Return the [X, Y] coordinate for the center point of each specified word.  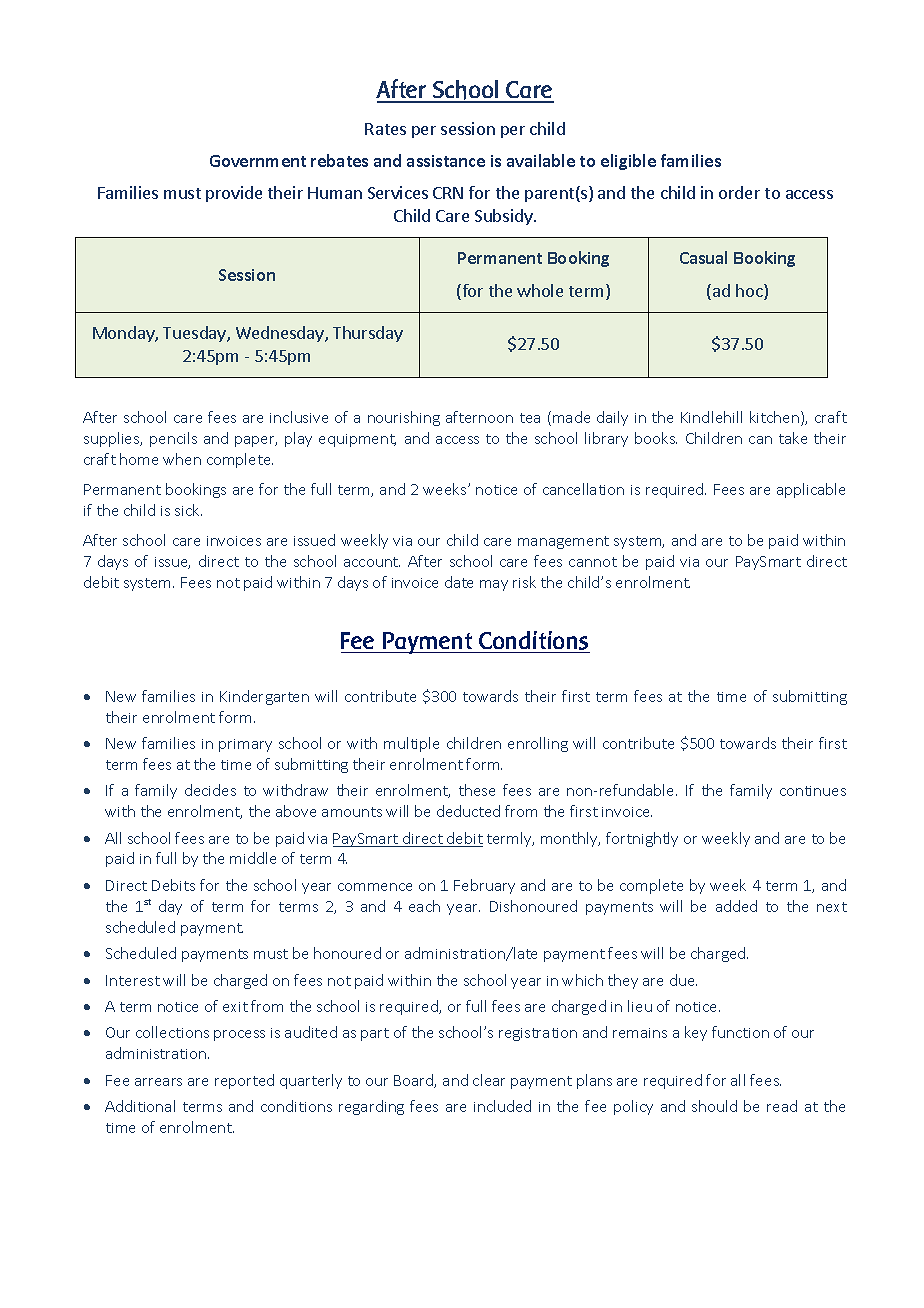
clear [489, 1080]
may [494, 585]
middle [253, 858]
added [736, 906]
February [484, 886]
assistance [446, 161]
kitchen [774, 417]
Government [258, 161]
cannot [593, 562]
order [739, 192]
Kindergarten [264, 697]
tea [530, 418]
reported [244, 1081]
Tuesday [195, 334]
